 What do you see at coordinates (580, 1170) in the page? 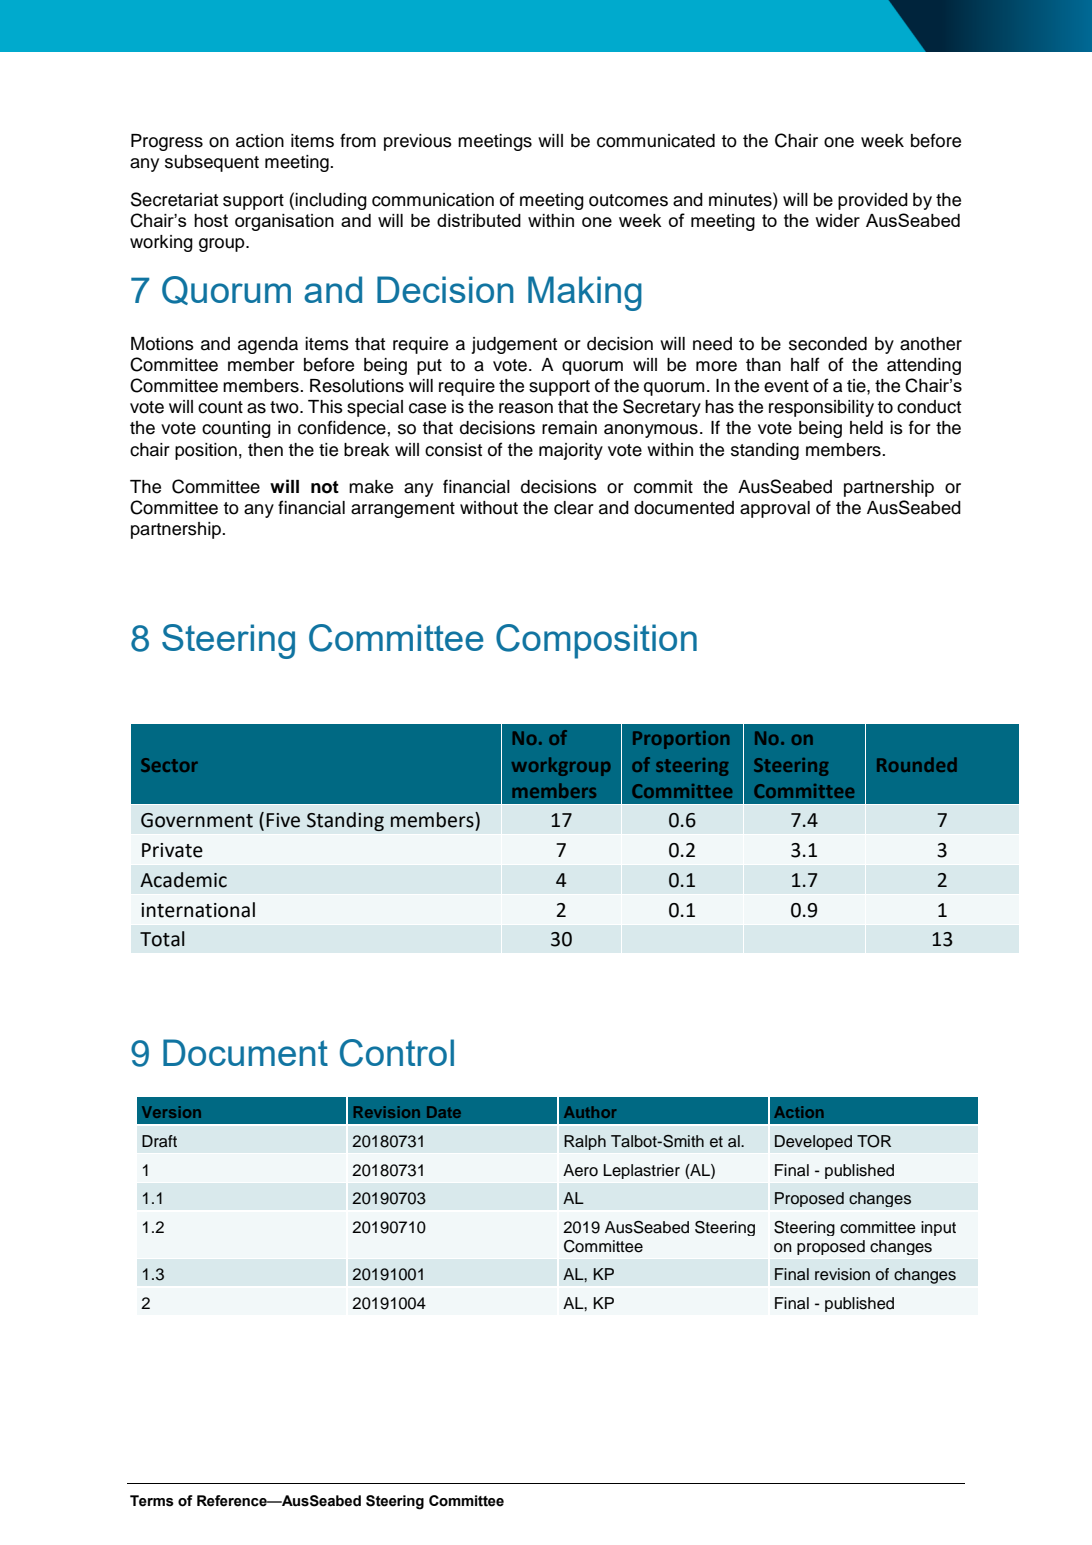
I see `Aero` at bounding box center [580, 1170].
